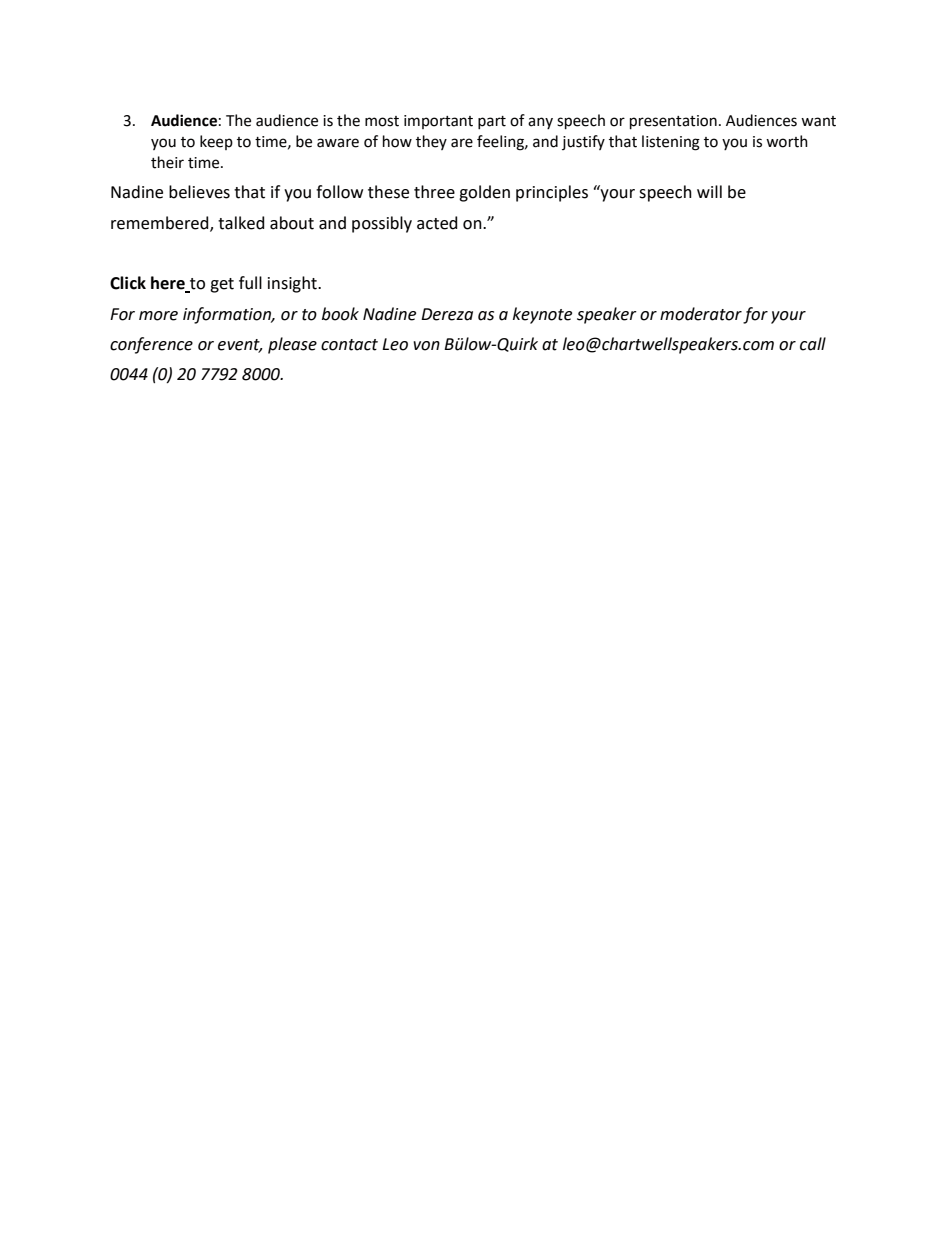 The width and height of the screenshot is (952, 1233). I want to click on golden, so click(484, 193).
